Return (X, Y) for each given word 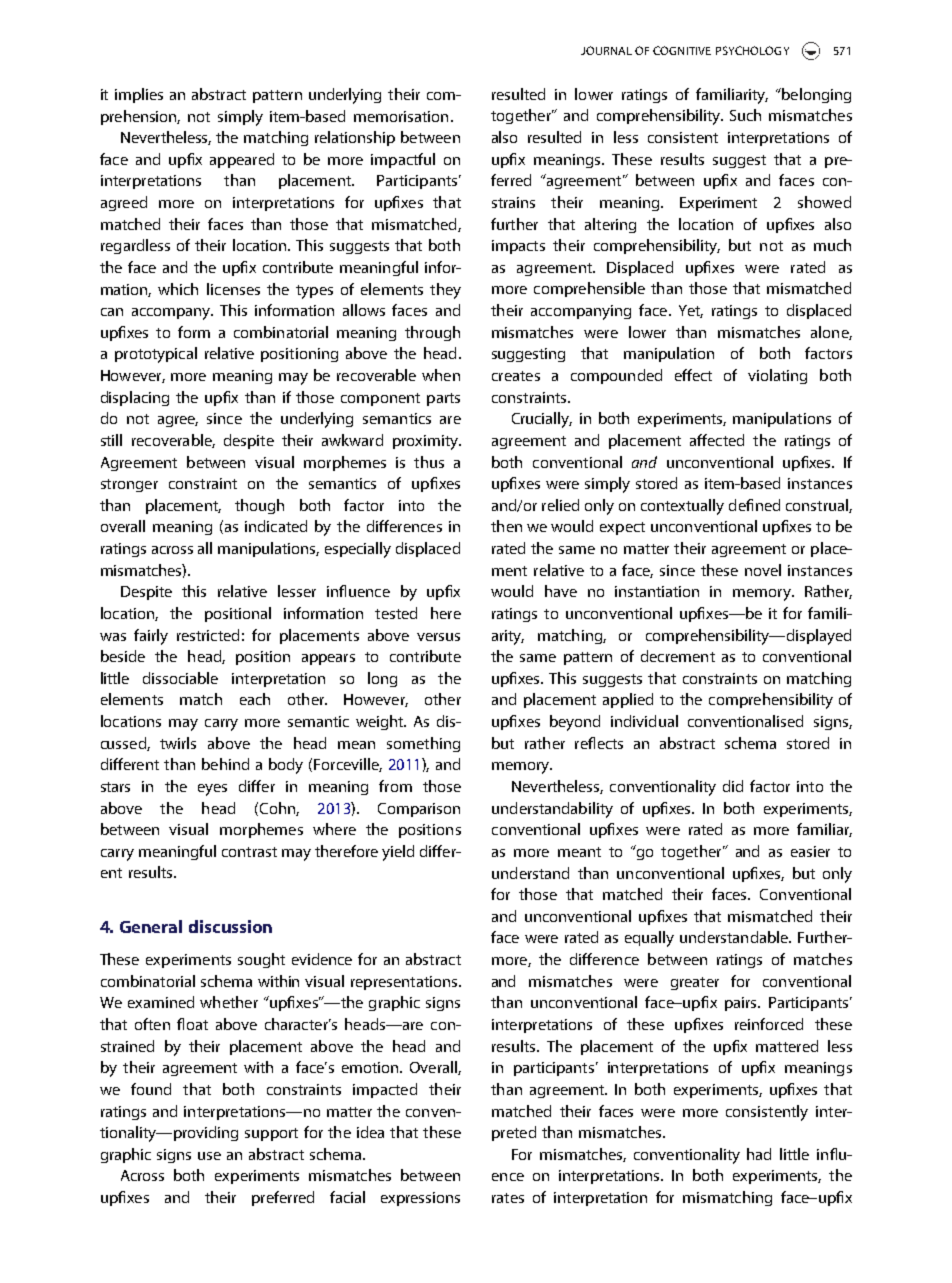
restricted (208, 635)
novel (763, 570)
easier (810, 851)
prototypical (156, 355)
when (441, 375)
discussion (230, 926)
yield (398, 853)
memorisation (401, 116)
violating (777, 376)
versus (438, 637)
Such (745, 115)
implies (139, 95)
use (209, 1156)
